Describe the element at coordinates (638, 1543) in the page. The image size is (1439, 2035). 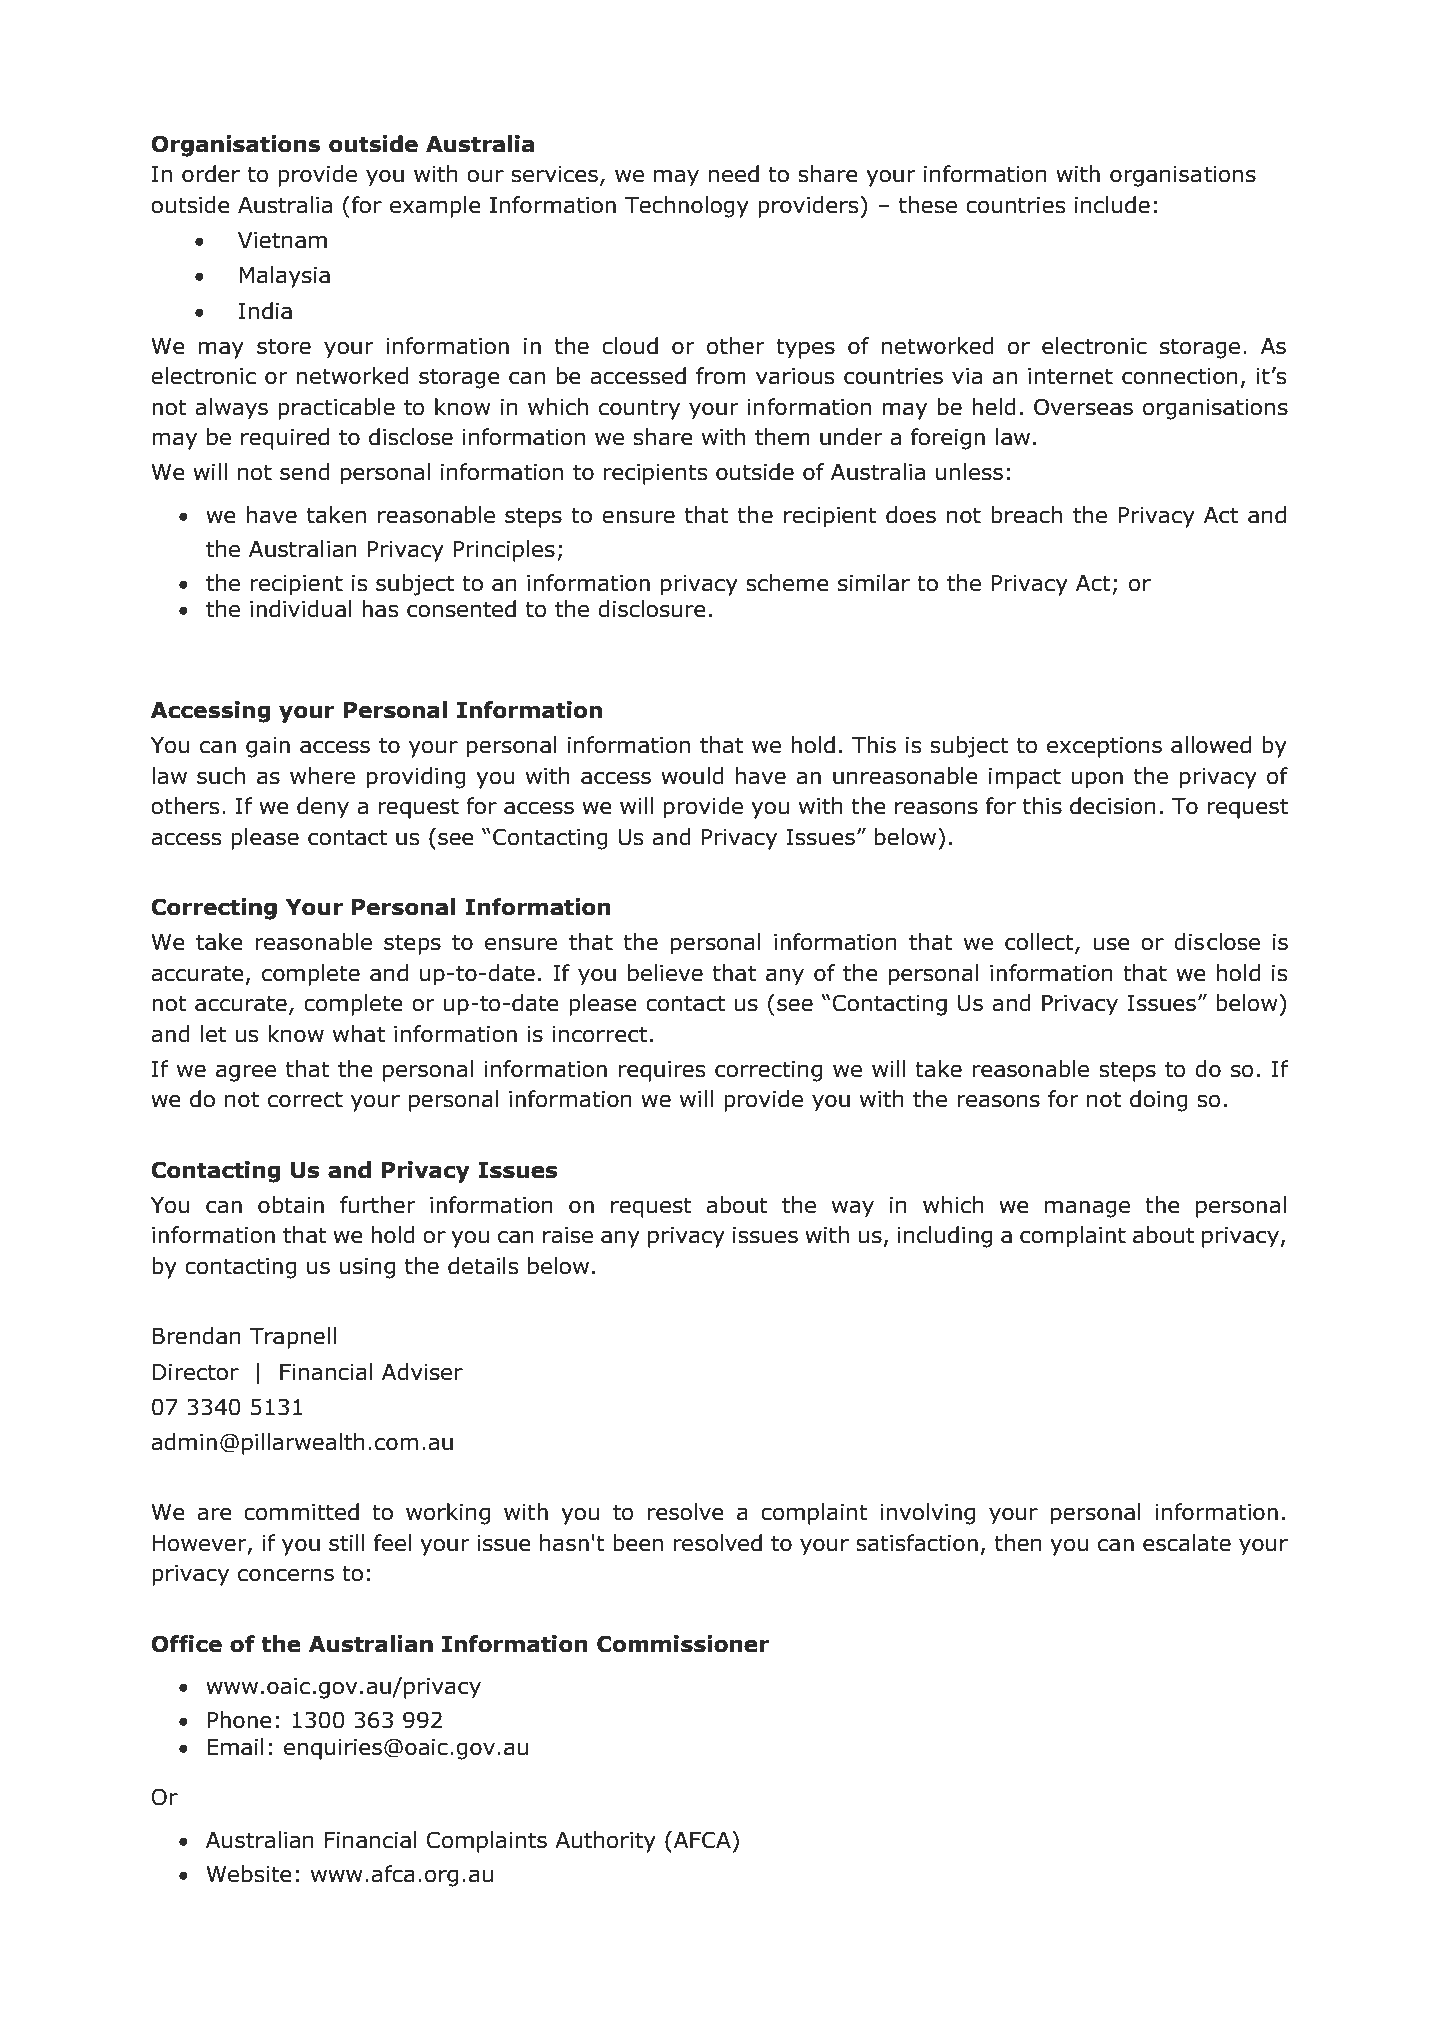
I see `been` at that location.
